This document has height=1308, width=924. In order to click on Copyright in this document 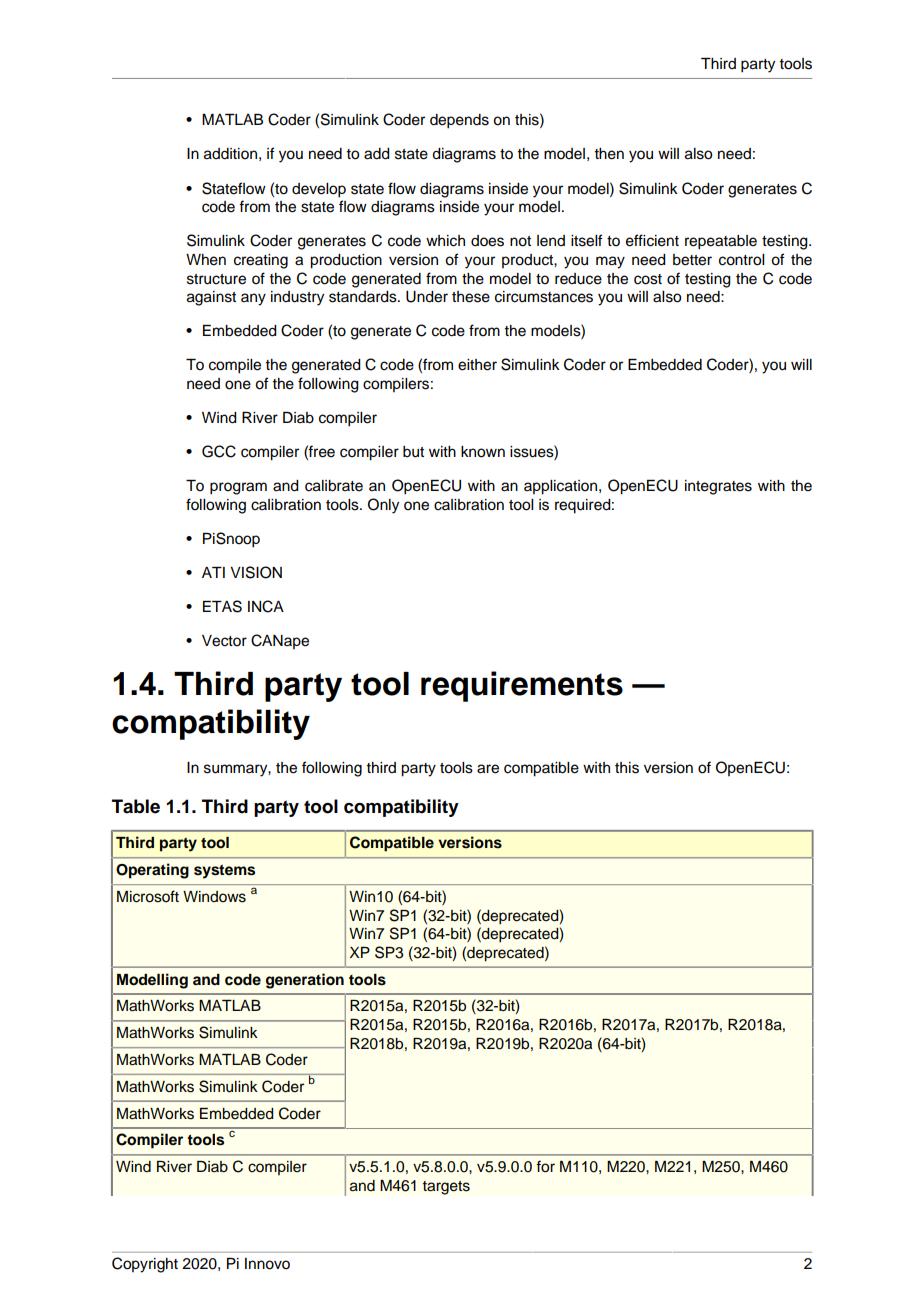, I will do `click(145, 1265)`.
